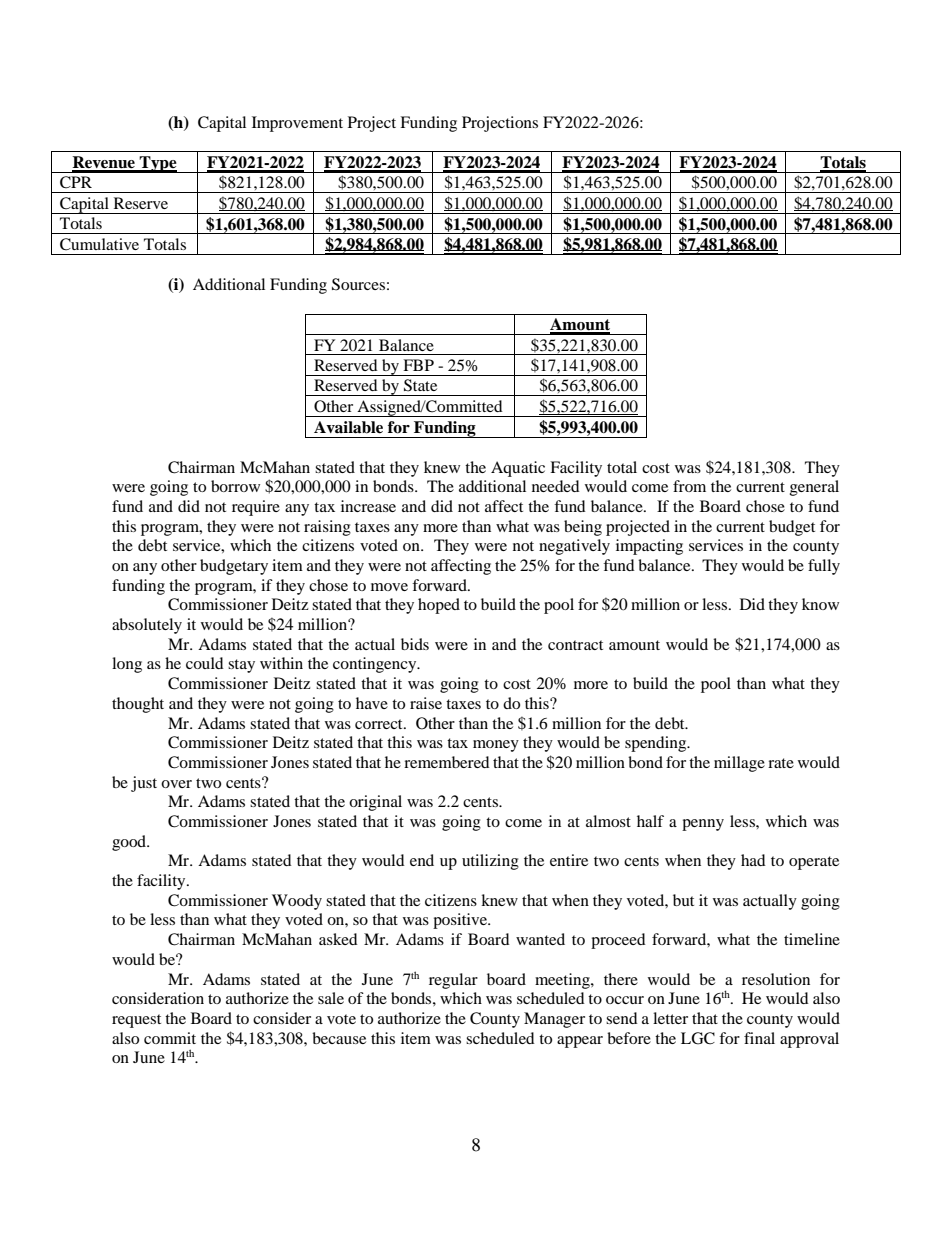  What do you see at coordinates (136, 1021) in the screenshot?
I see `request` at bounding box center [136, 1021].
